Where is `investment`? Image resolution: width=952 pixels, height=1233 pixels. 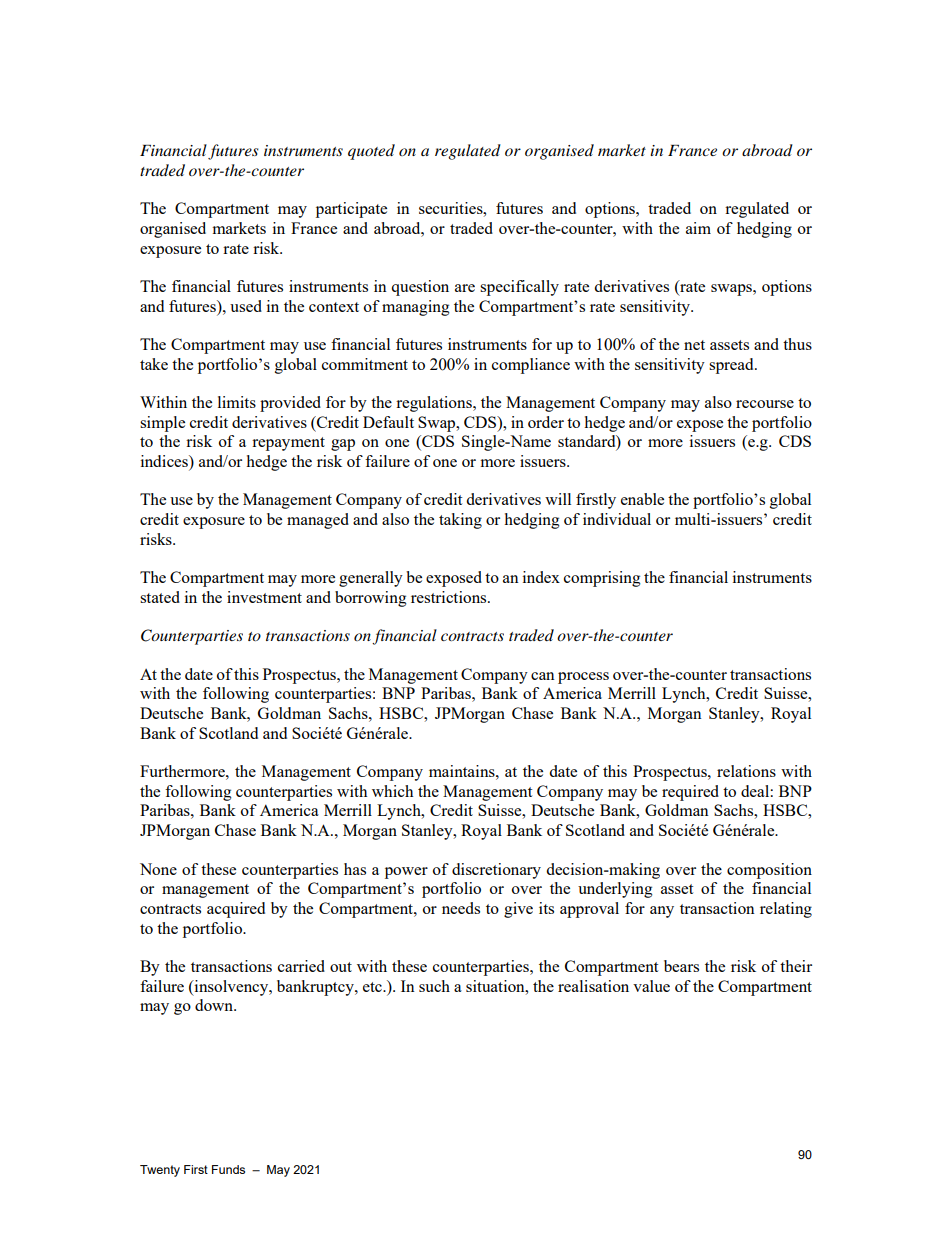
investment is located at coordinates (264, 597).
